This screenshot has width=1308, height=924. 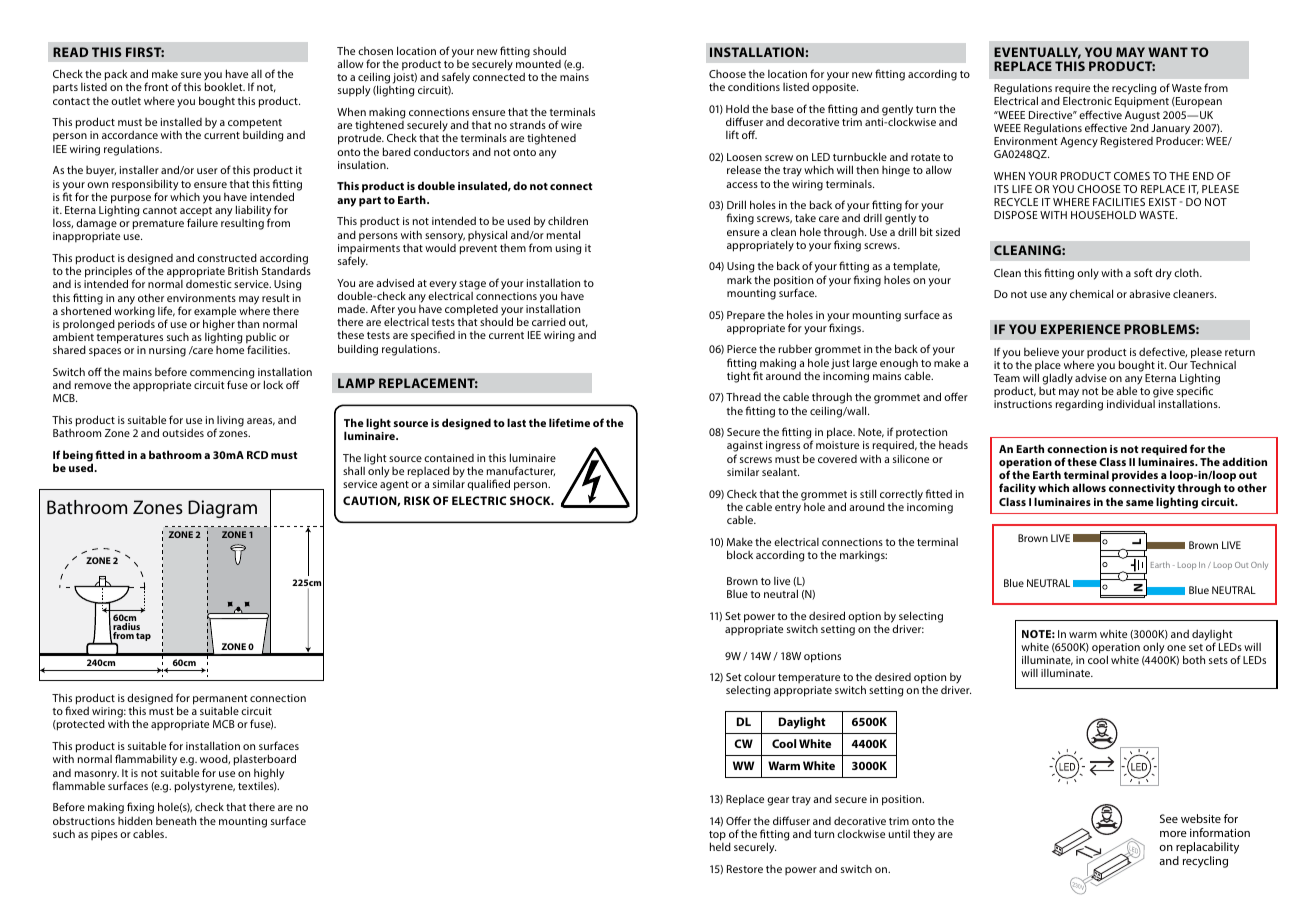 I want to click on provides, so click(x=1135, y=476).
